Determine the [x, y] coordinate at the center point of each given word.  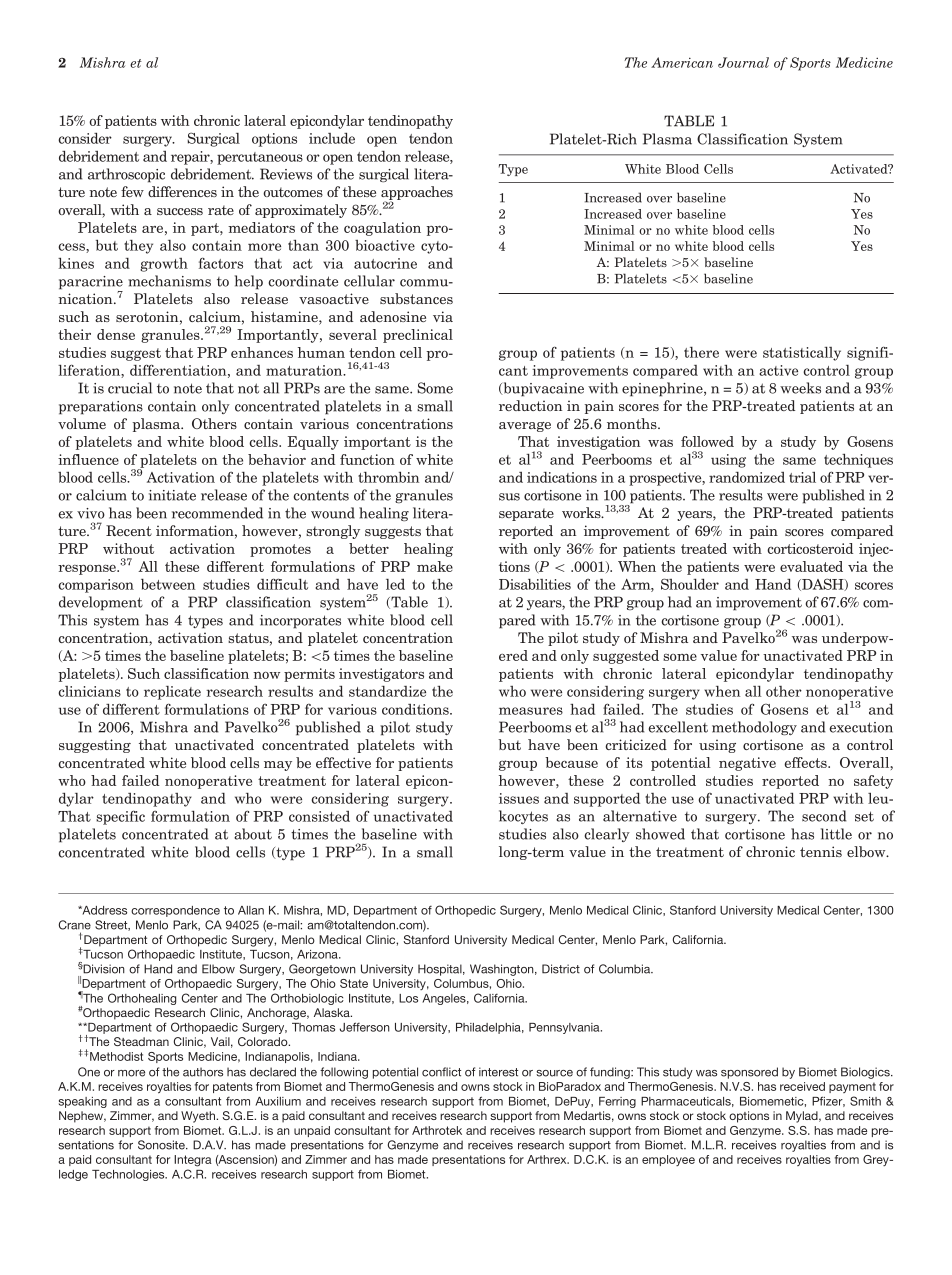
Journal [743, 62]
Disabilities [535, 584]
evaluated [811, 566]
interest [498, 1072]
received [802, 1086]
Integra [193, 1161]
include [332, 138]
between [168, 584]
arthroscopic [126, 175]
